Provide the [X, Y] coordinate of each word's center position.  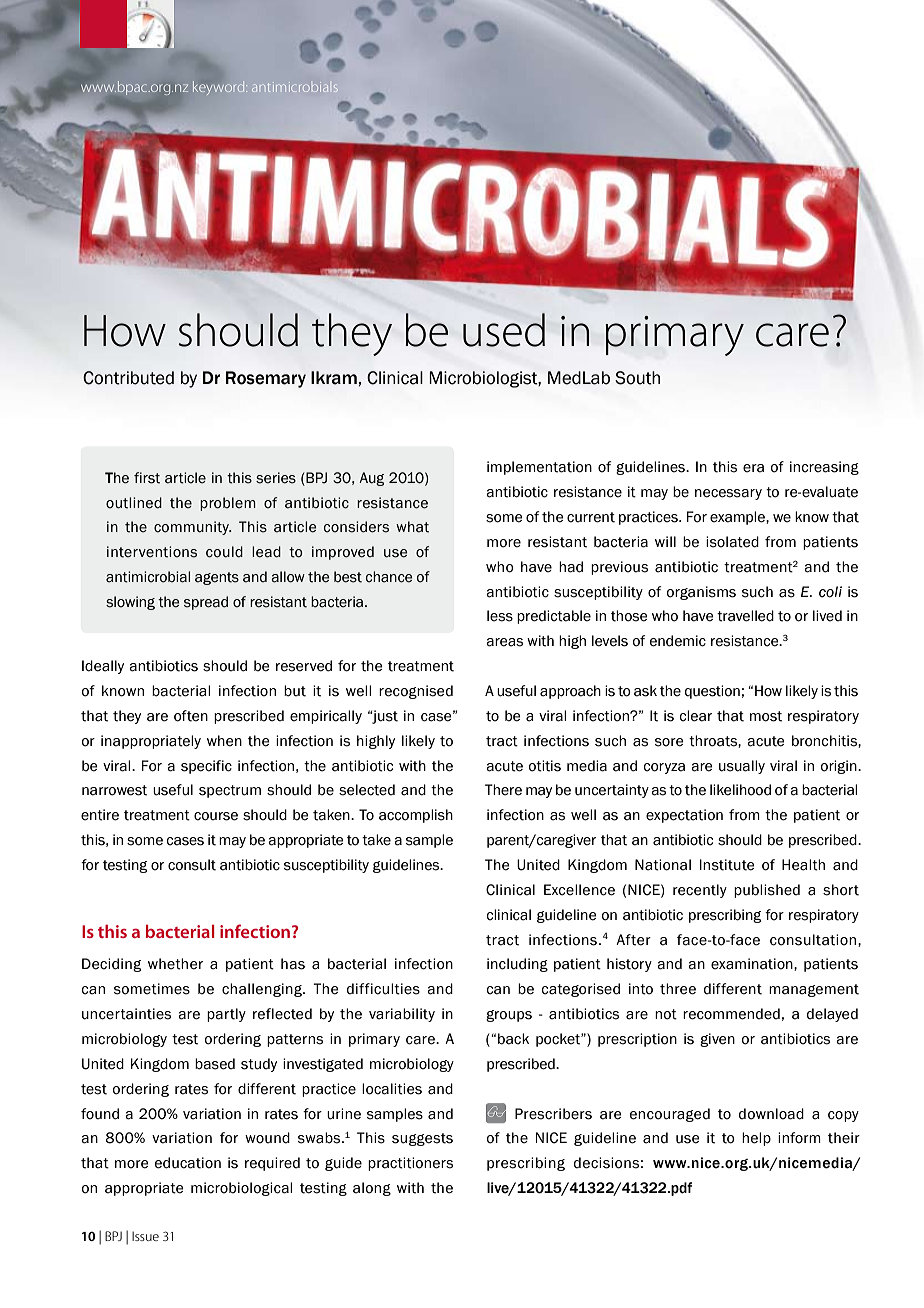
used [504, 330]
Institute [727, 865]
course [216, 816]
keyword [220, 88]
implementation [539, 468]
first [147, 478]
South [637, 378]
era [753, 468]
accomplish [416, 816]
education [188, 1163]
